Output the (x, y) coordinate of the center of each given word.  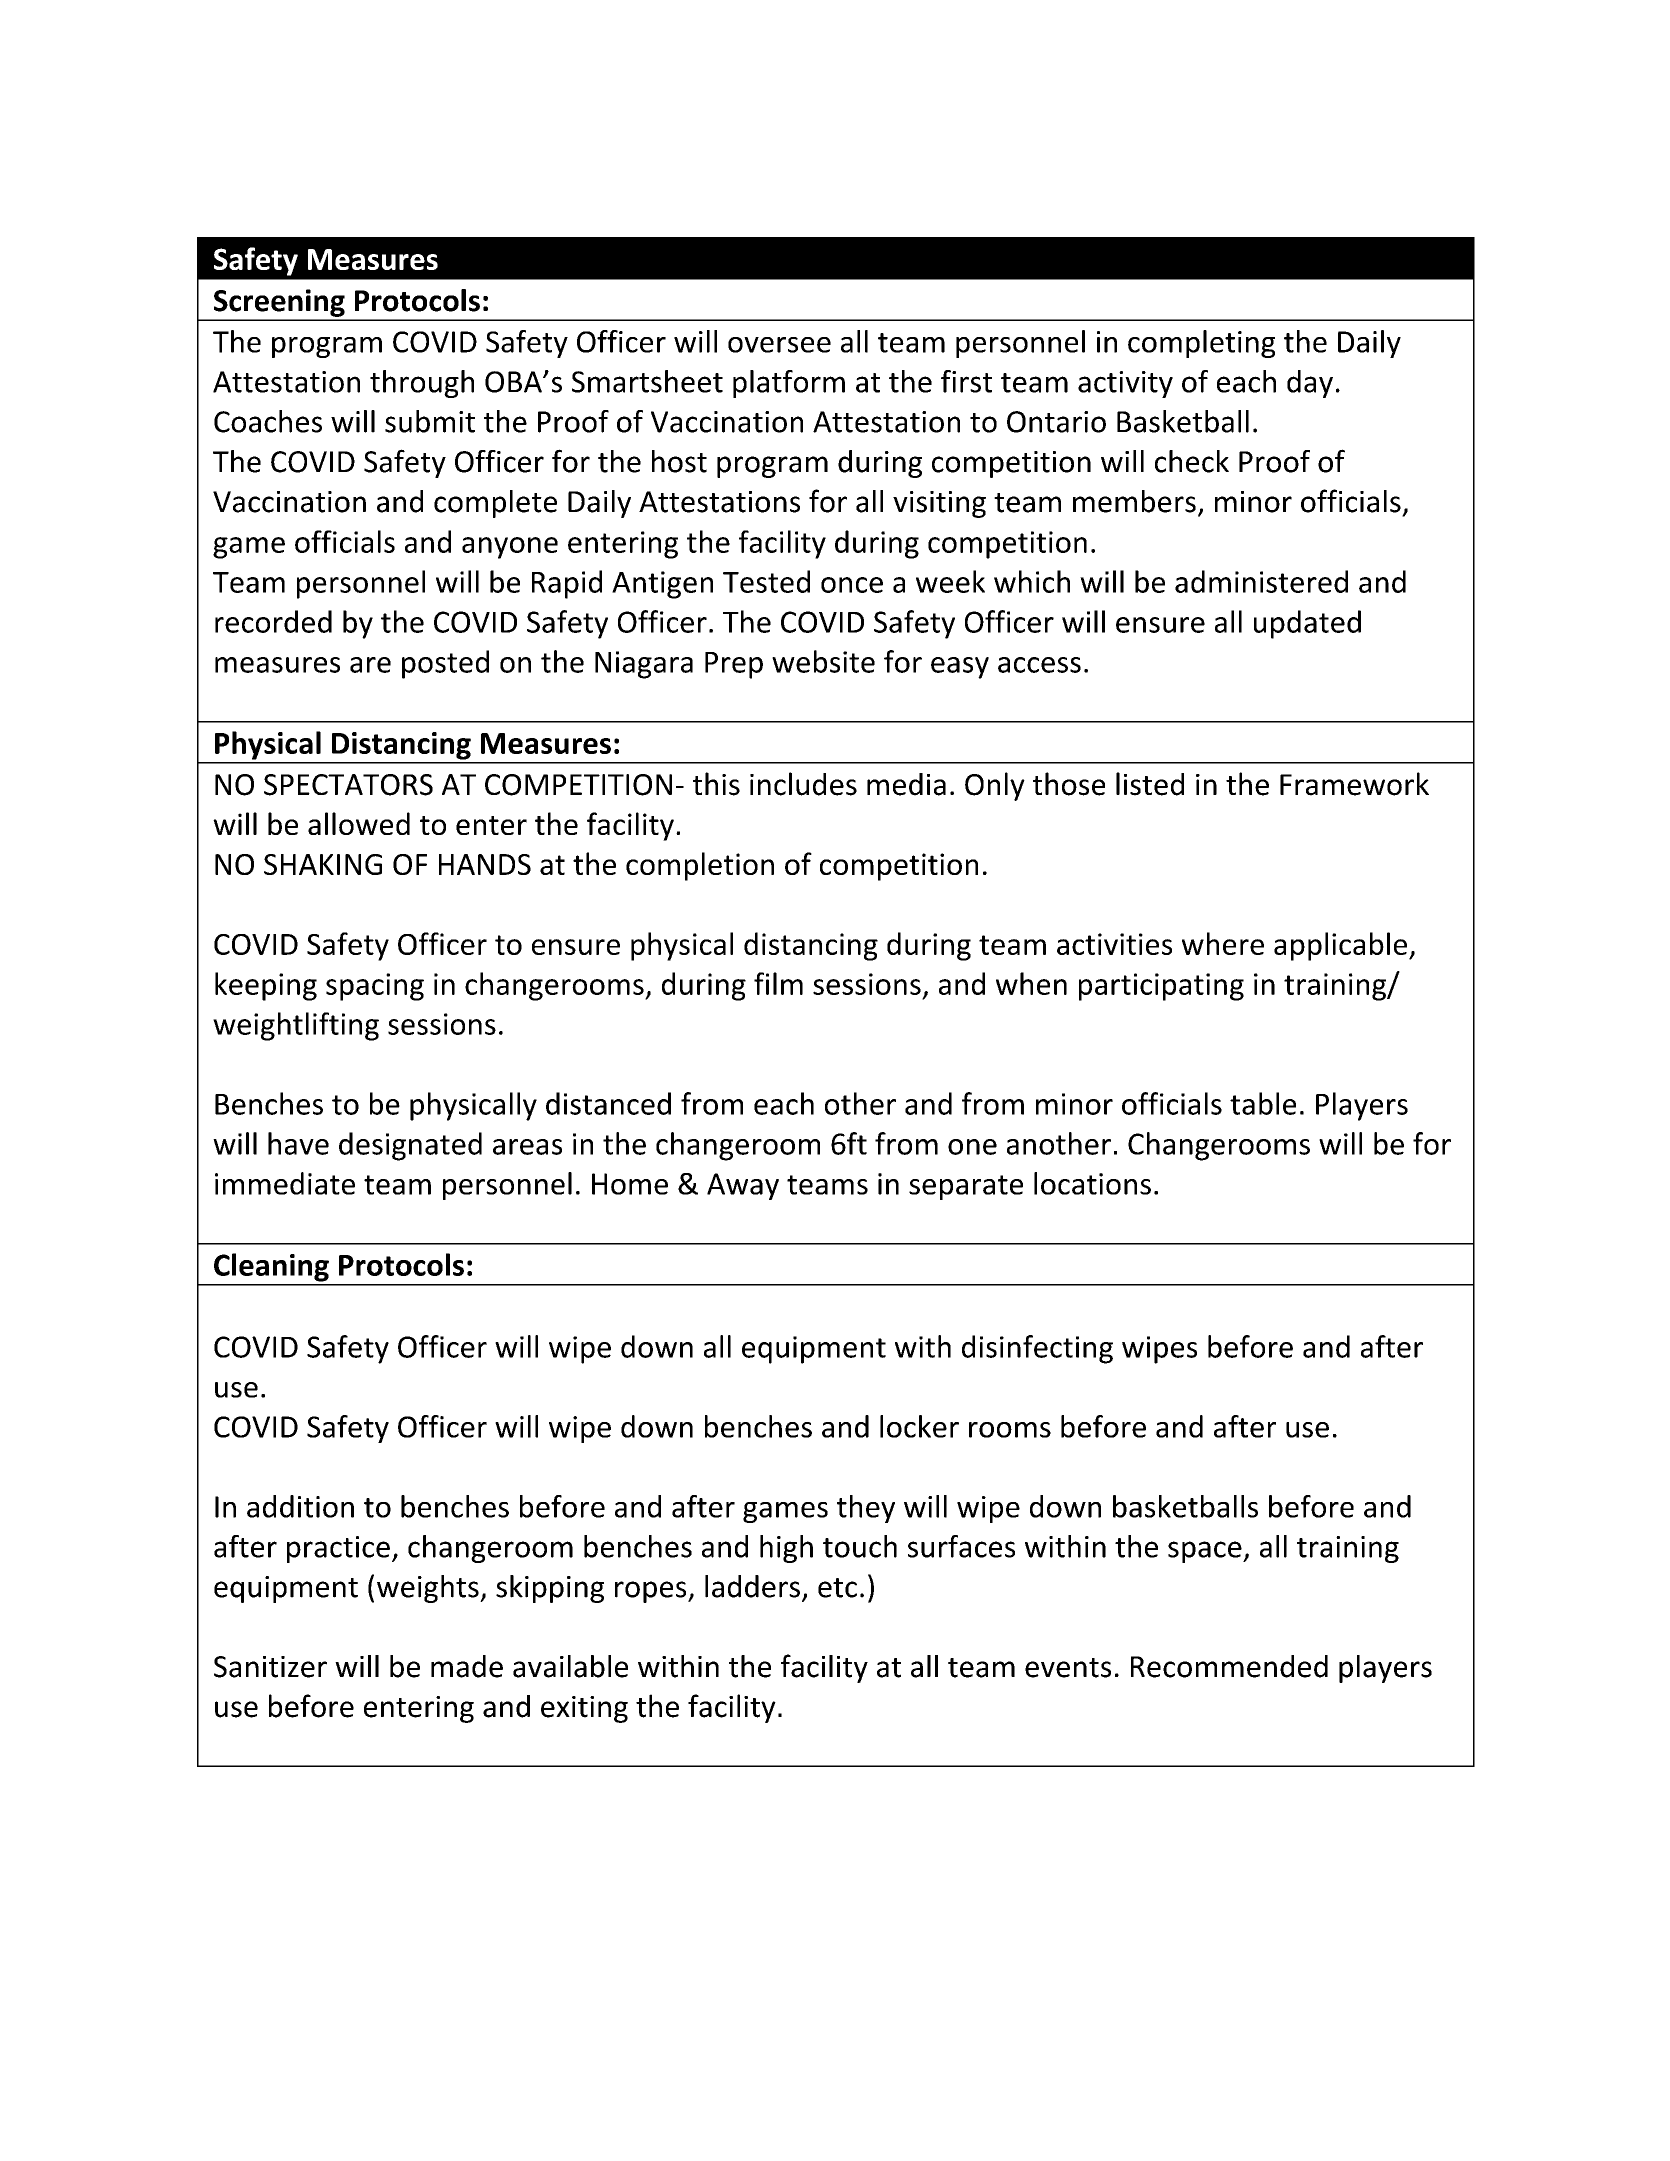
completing (1201, 344)
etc (837, 1588)
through (422, 384)
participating (1161, 987)
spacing (375, 987)
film (778, 983)
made (467, 1666)
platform (789, 384)
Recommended (1229, 1666)
